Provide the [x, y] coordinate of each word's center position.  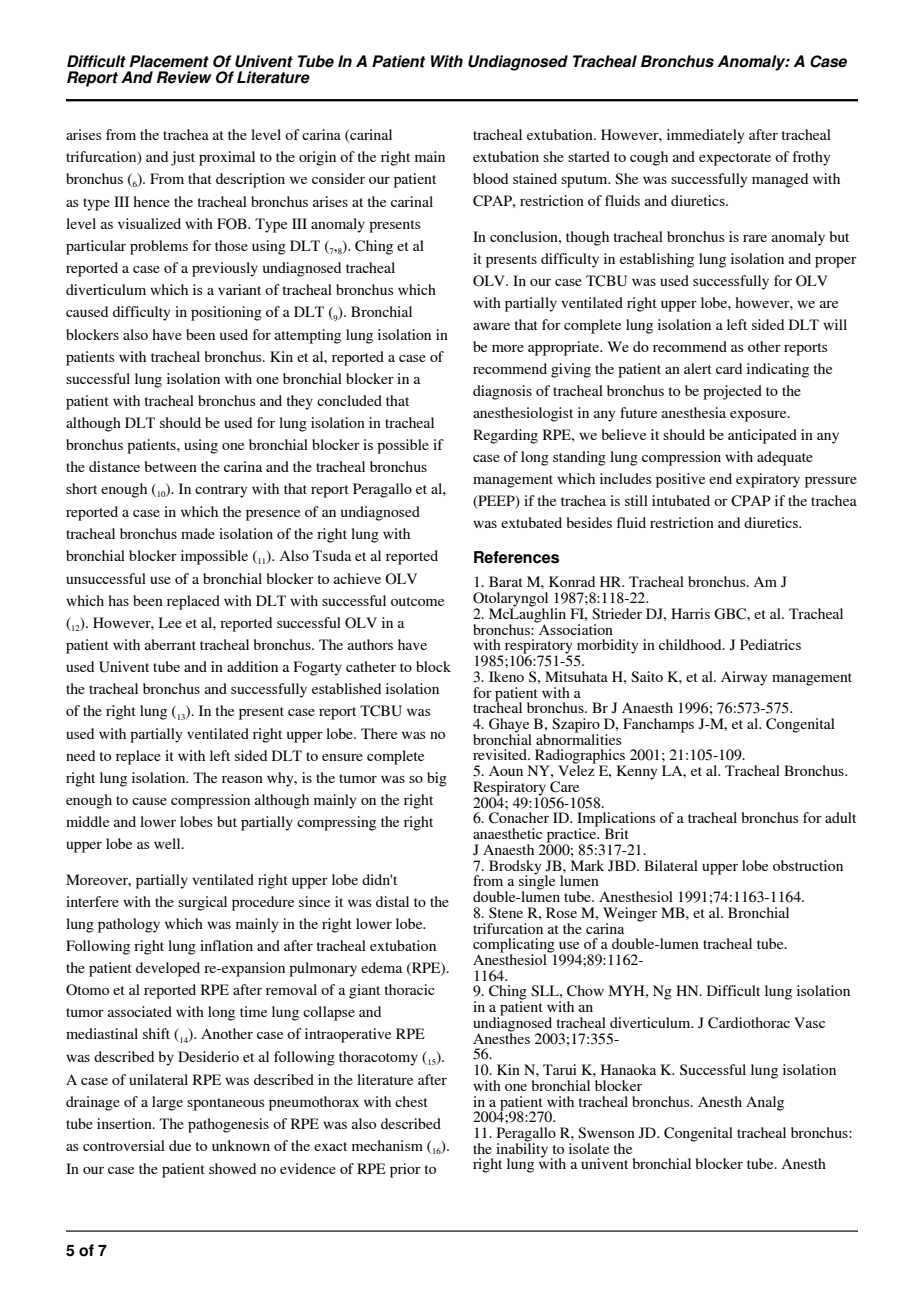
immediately [705, 136]
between [171, 466]
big [437, 779]
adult [840, 817]
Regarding [505, 436]
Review [184, 77]
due [180, 1145]
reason [242, 779]
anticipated [762, 436]
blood [490, 178]
